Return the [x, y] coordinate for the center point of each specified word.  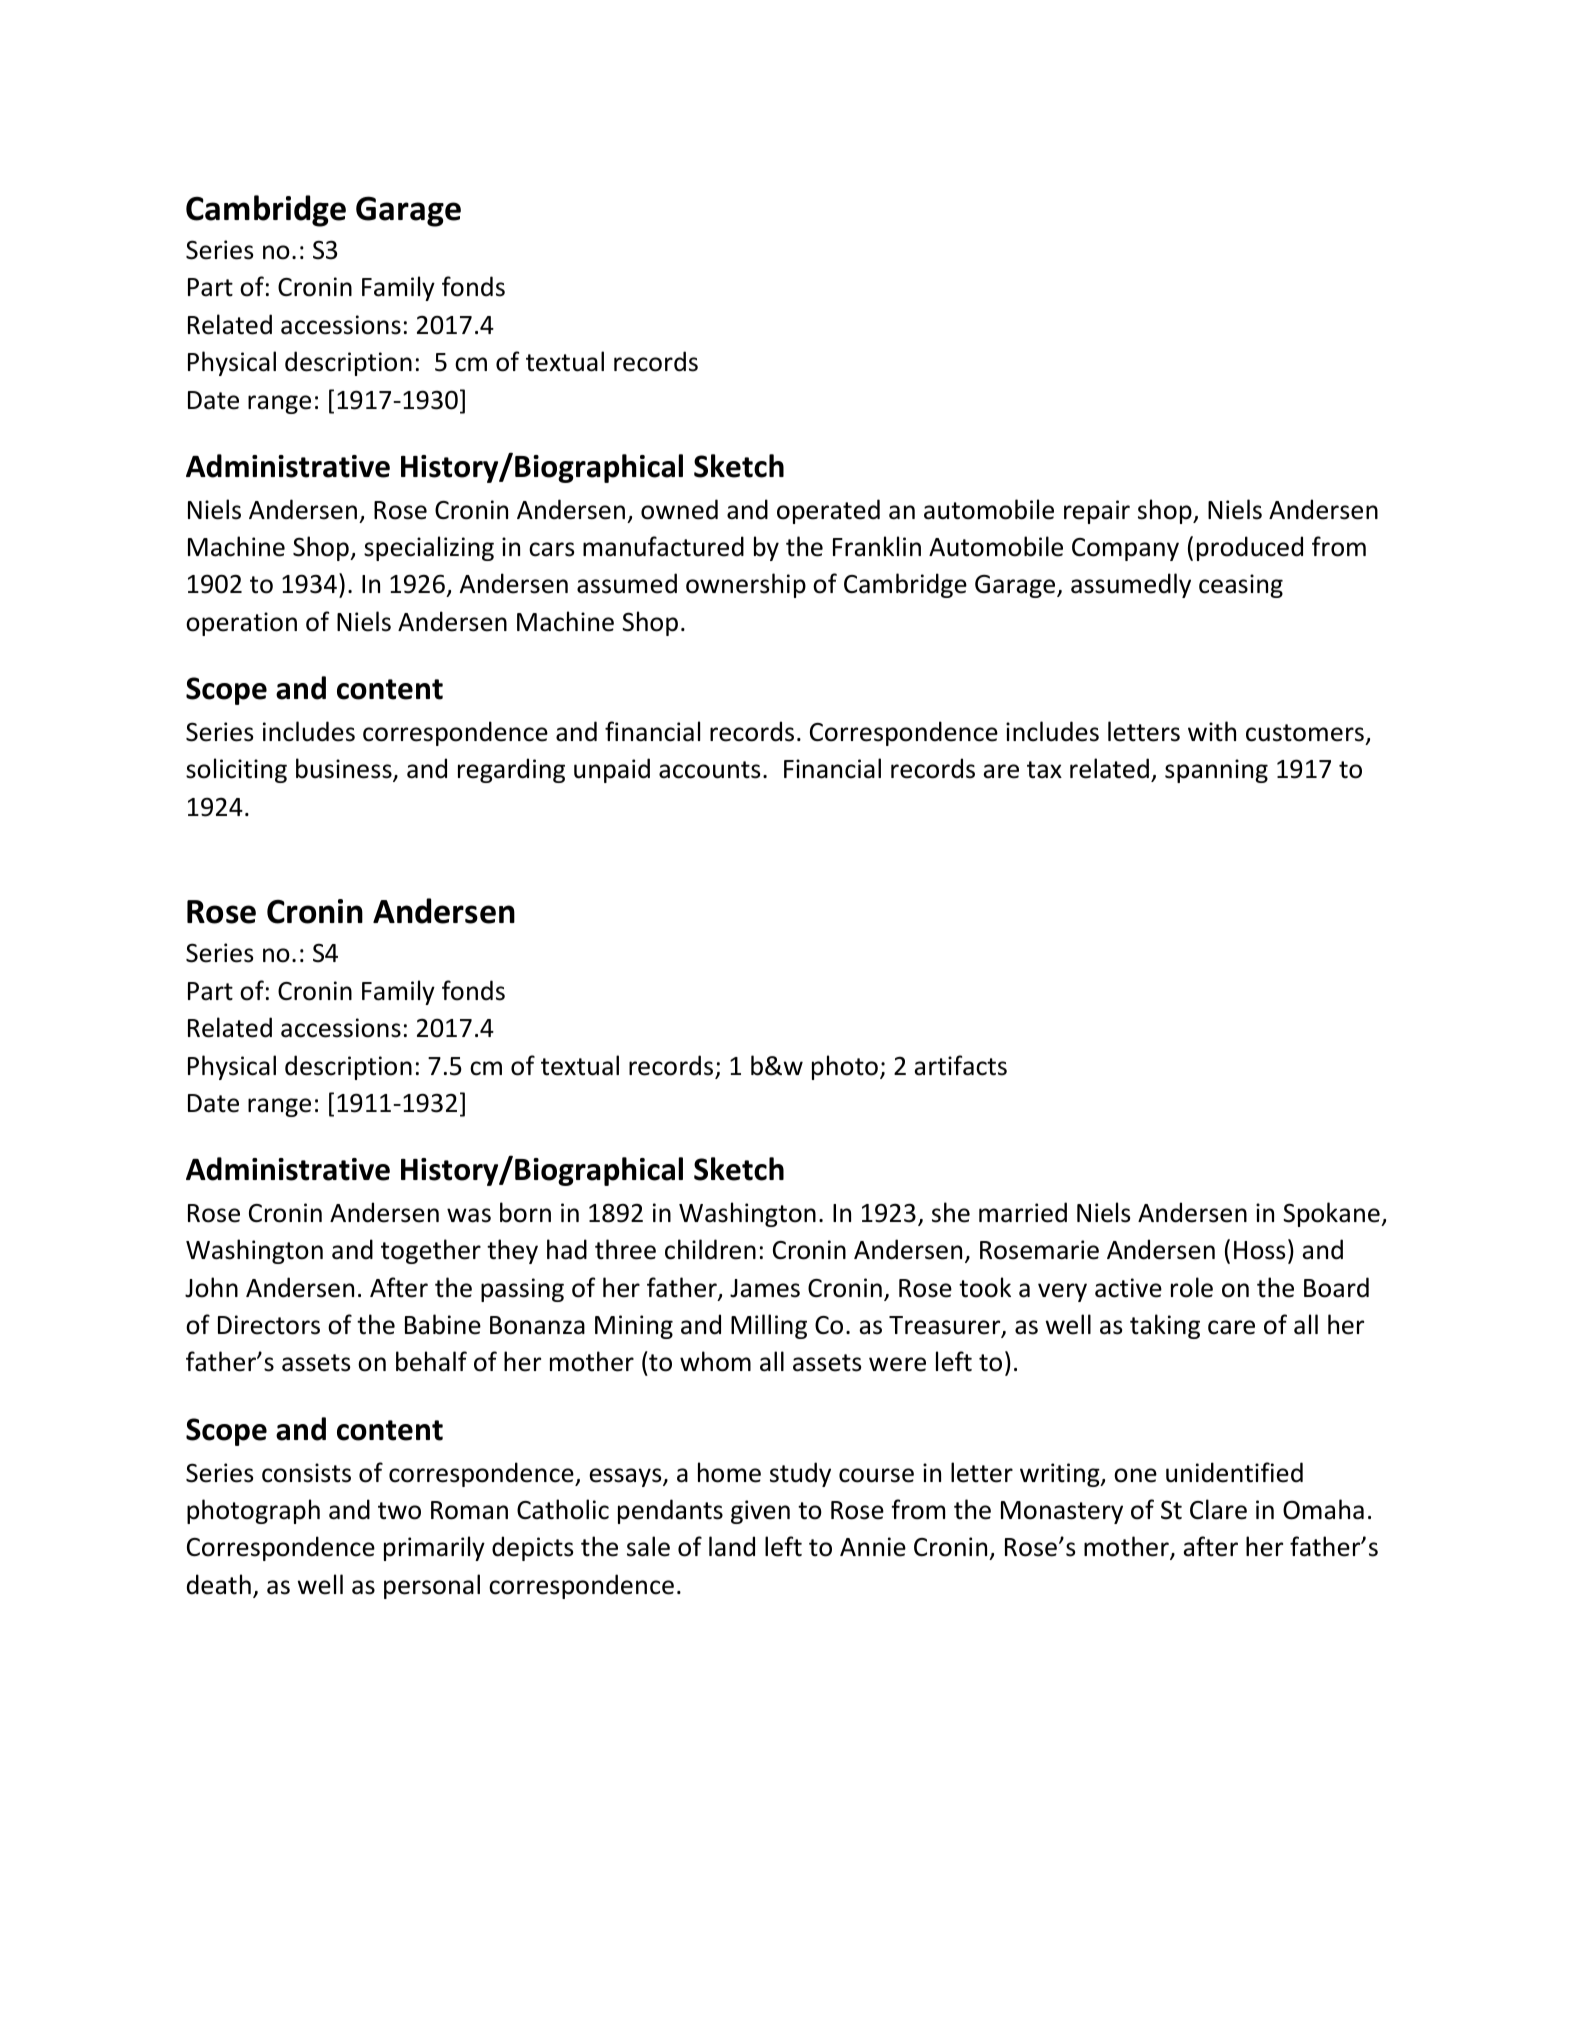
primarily [434, 1548]
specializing [429, 548]
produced [1250, 548]
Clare [1218, 1509]
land [732, 1546]
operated [828, 511]
